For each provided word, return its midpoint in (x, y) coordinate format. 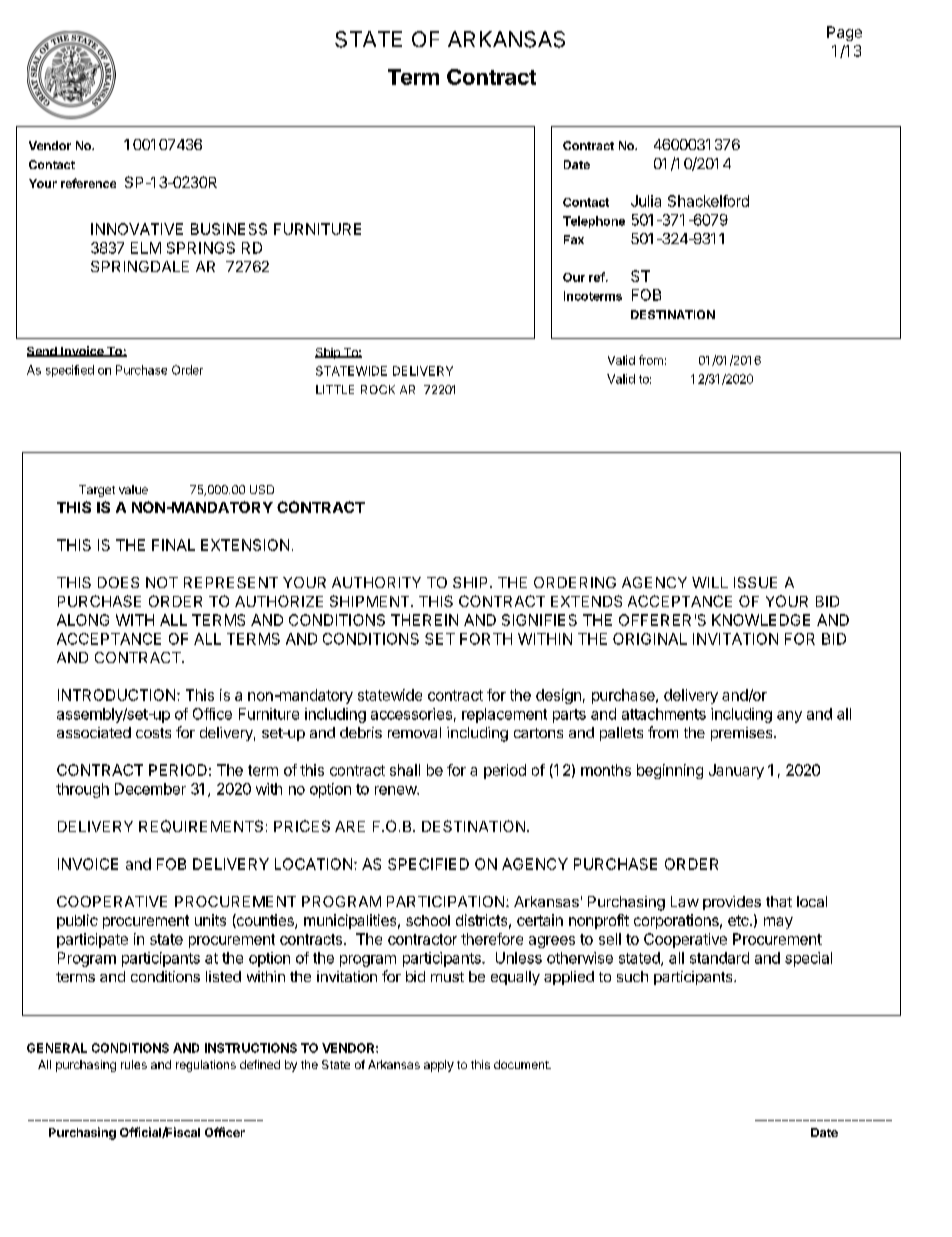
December (150, 789)
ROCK (378, 389)
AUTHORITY (376, 582)
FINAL (173, 545)
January (736, 771)
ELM (146, 248)
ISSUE (755, 582)
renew (396, 790)
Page (844, 33)
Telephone (594, 222)
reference (88, 183)
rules (134, 1064)
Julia (646, 201)
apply (439, 1066)
